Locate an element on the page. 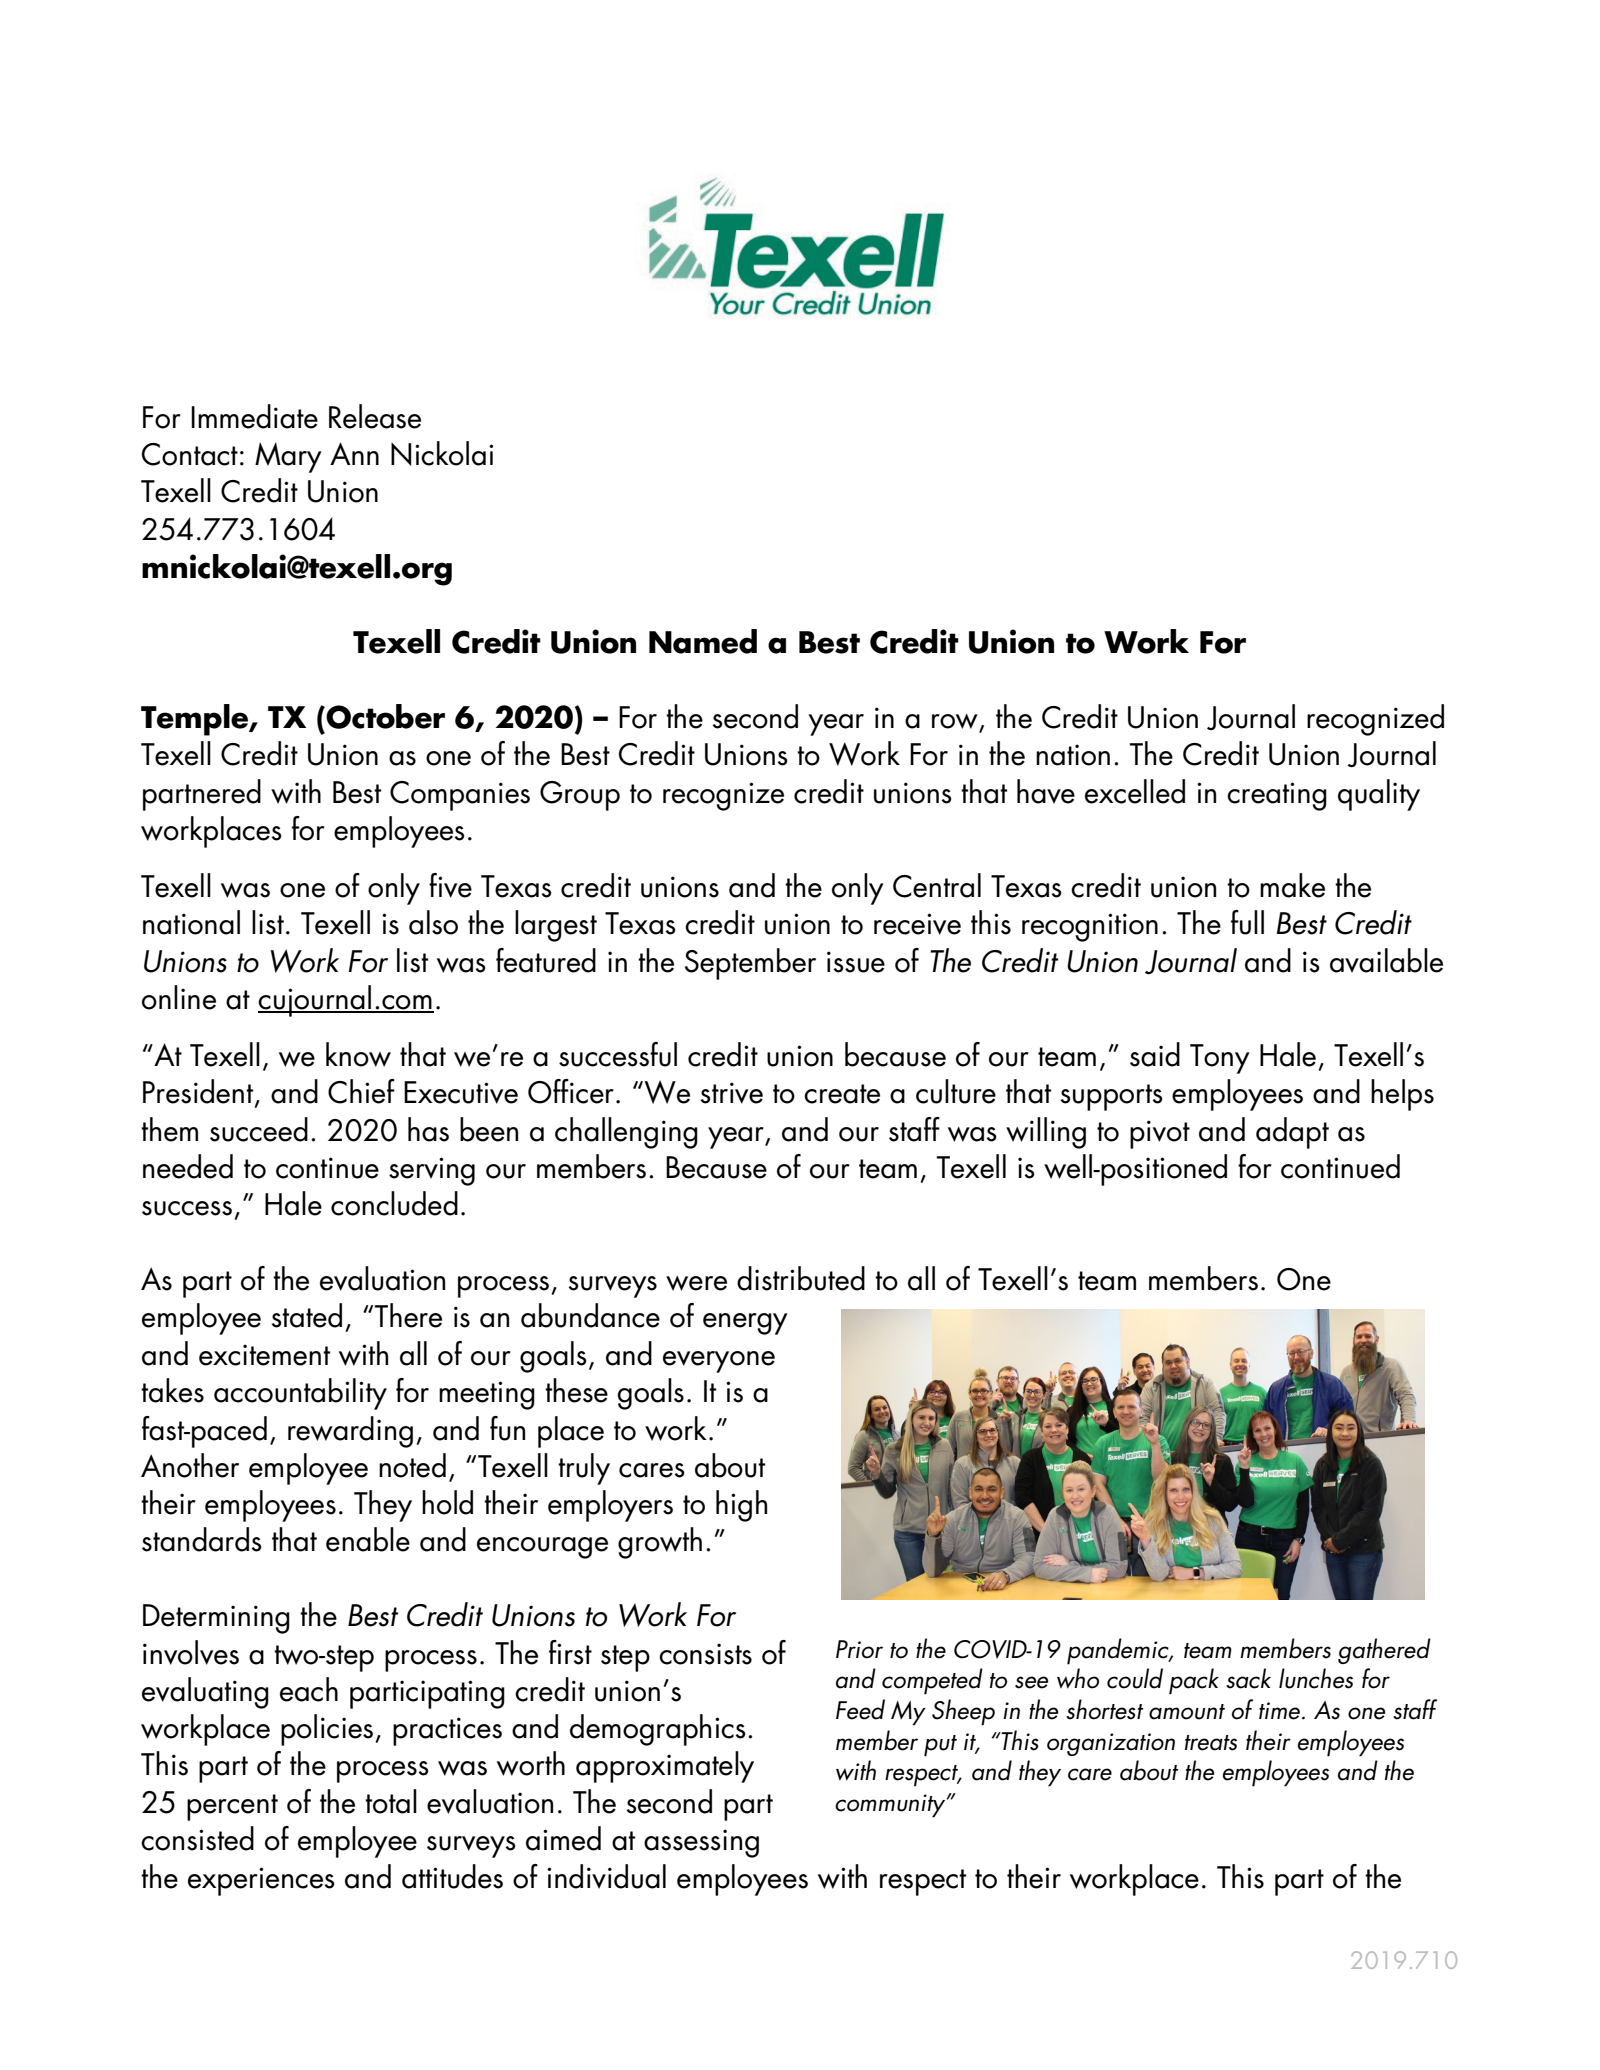  creating is located at coordinates (1277, 796).
